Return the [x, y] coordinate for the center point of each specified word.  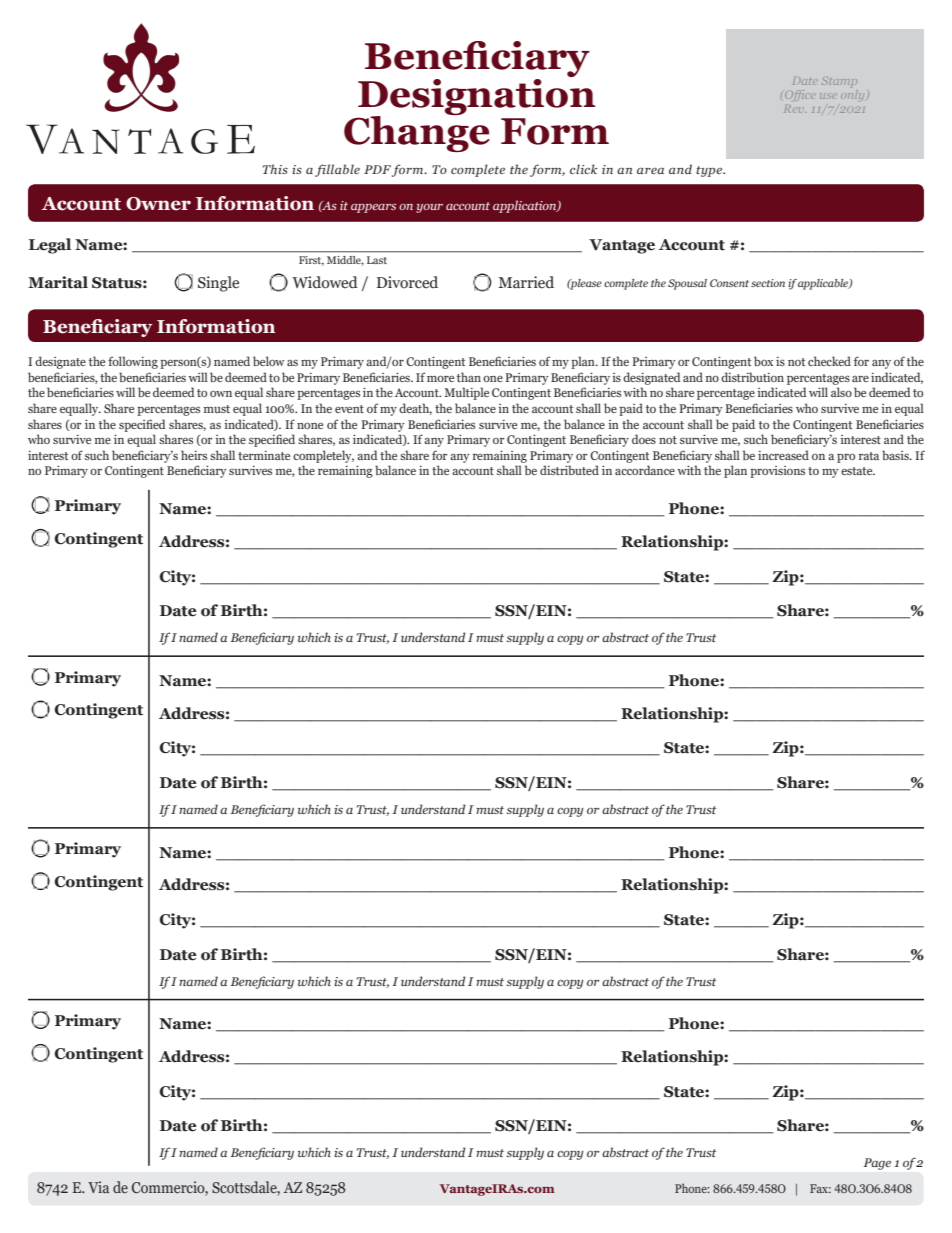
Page [877, 1164]
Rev [794, 109]
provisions [777, 472]
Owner [158, 204]
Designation [477, 96]
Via [98, 1187]
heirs [194, 455]
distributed [569, 470]
